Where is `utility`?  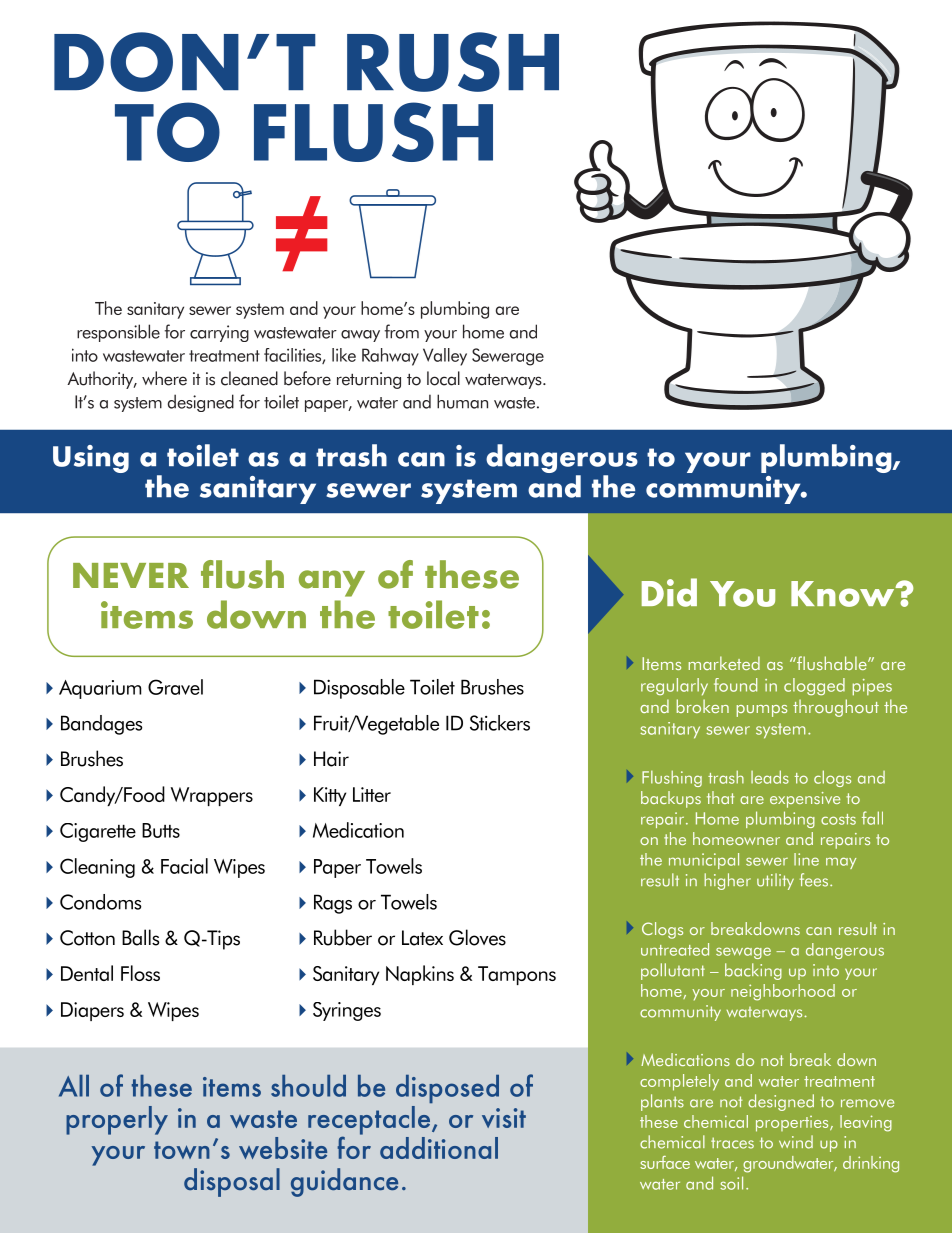
utility is located at coordinates (775, 881).
